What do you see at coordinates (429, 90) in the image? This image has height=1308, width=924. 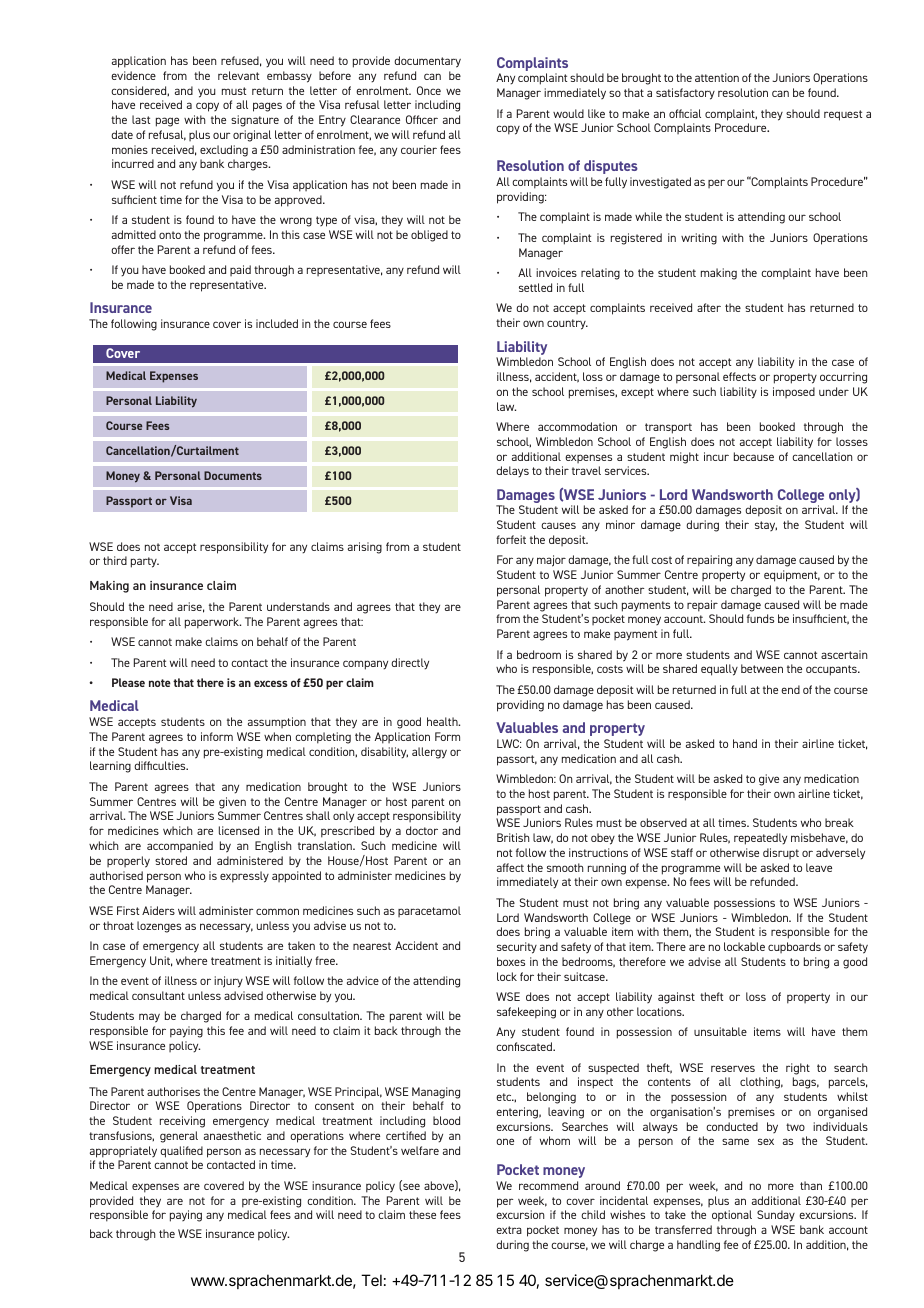 I see `Once` at bounding box center [429, 90].
